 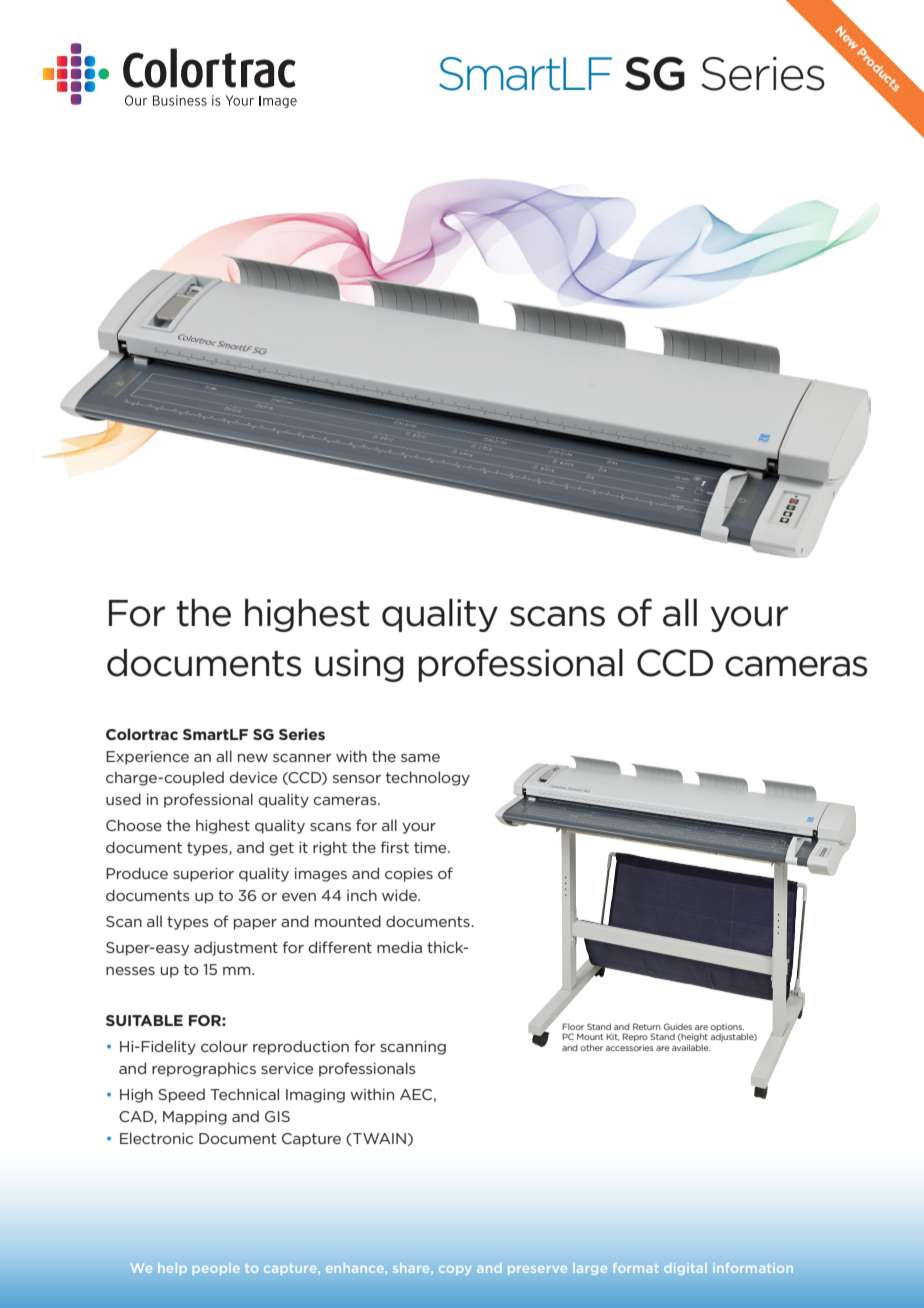 I want to click on adjustment, so click(x=236, y=948).
